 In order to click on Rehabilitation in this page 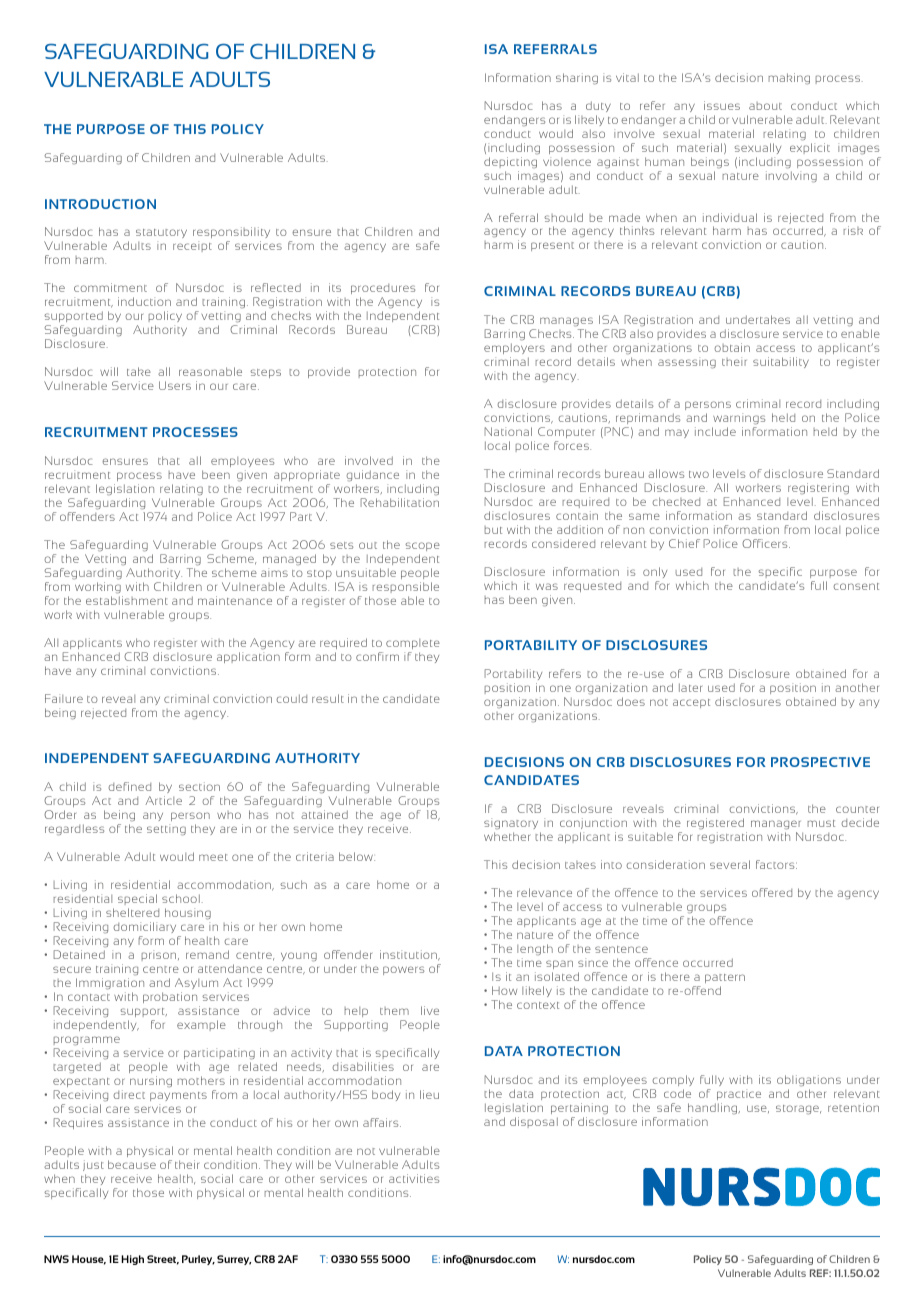, I will do `click(400, 502)`.
